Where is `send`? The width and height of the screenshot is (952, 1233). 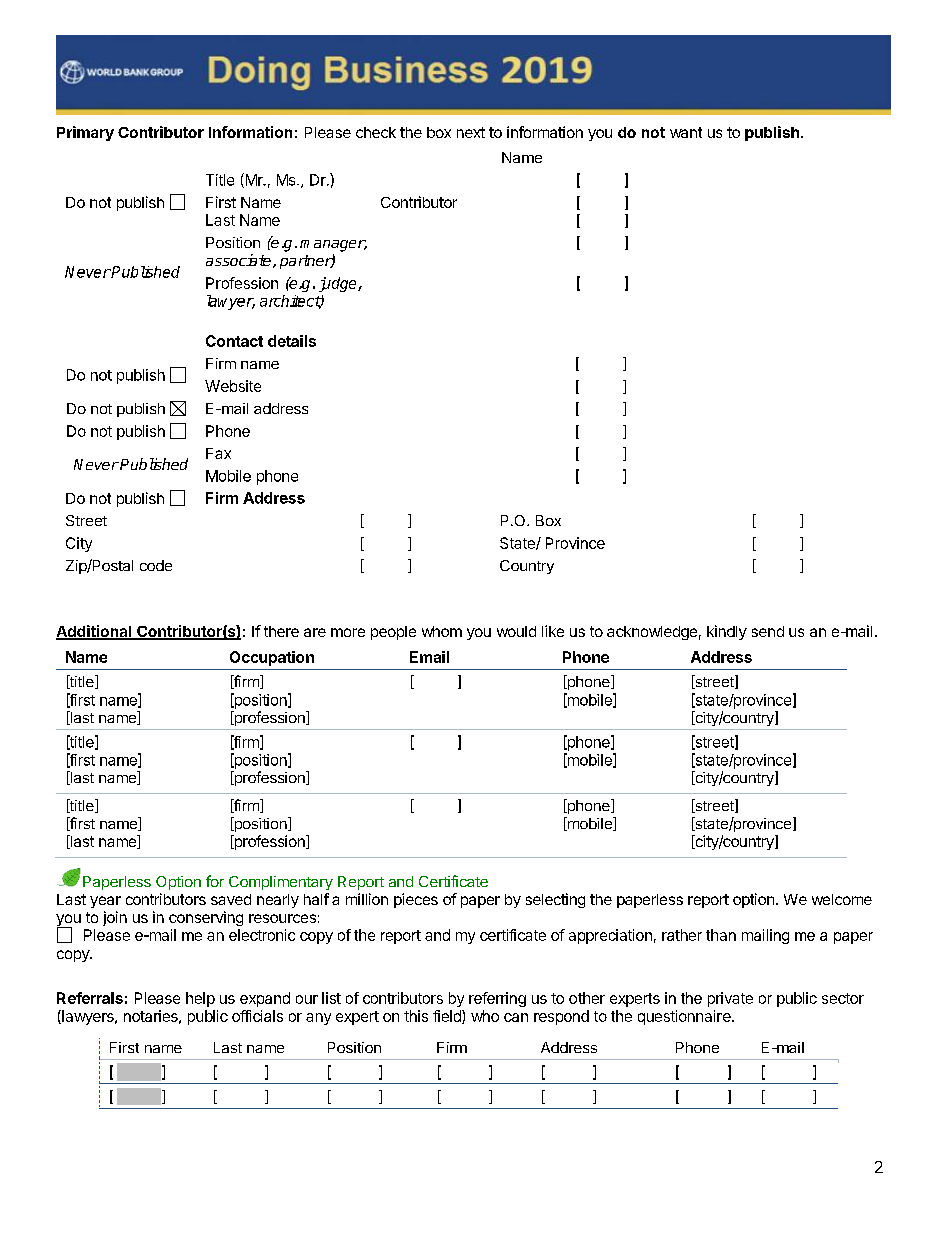 send is located at coordinates (768, 631).
